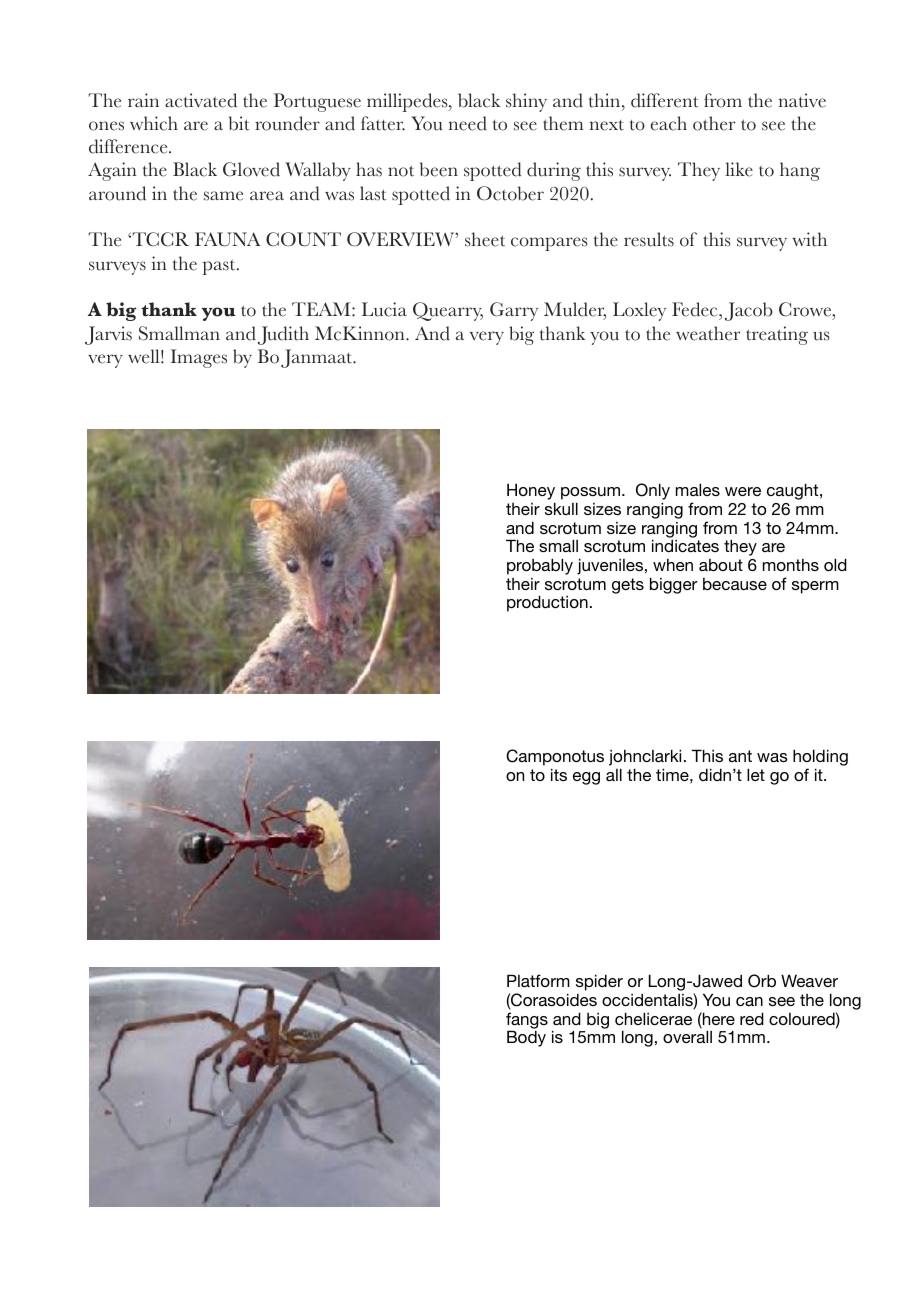  Describe the element at coordinates (198, 358) in the document. I see `Images` at that location.
